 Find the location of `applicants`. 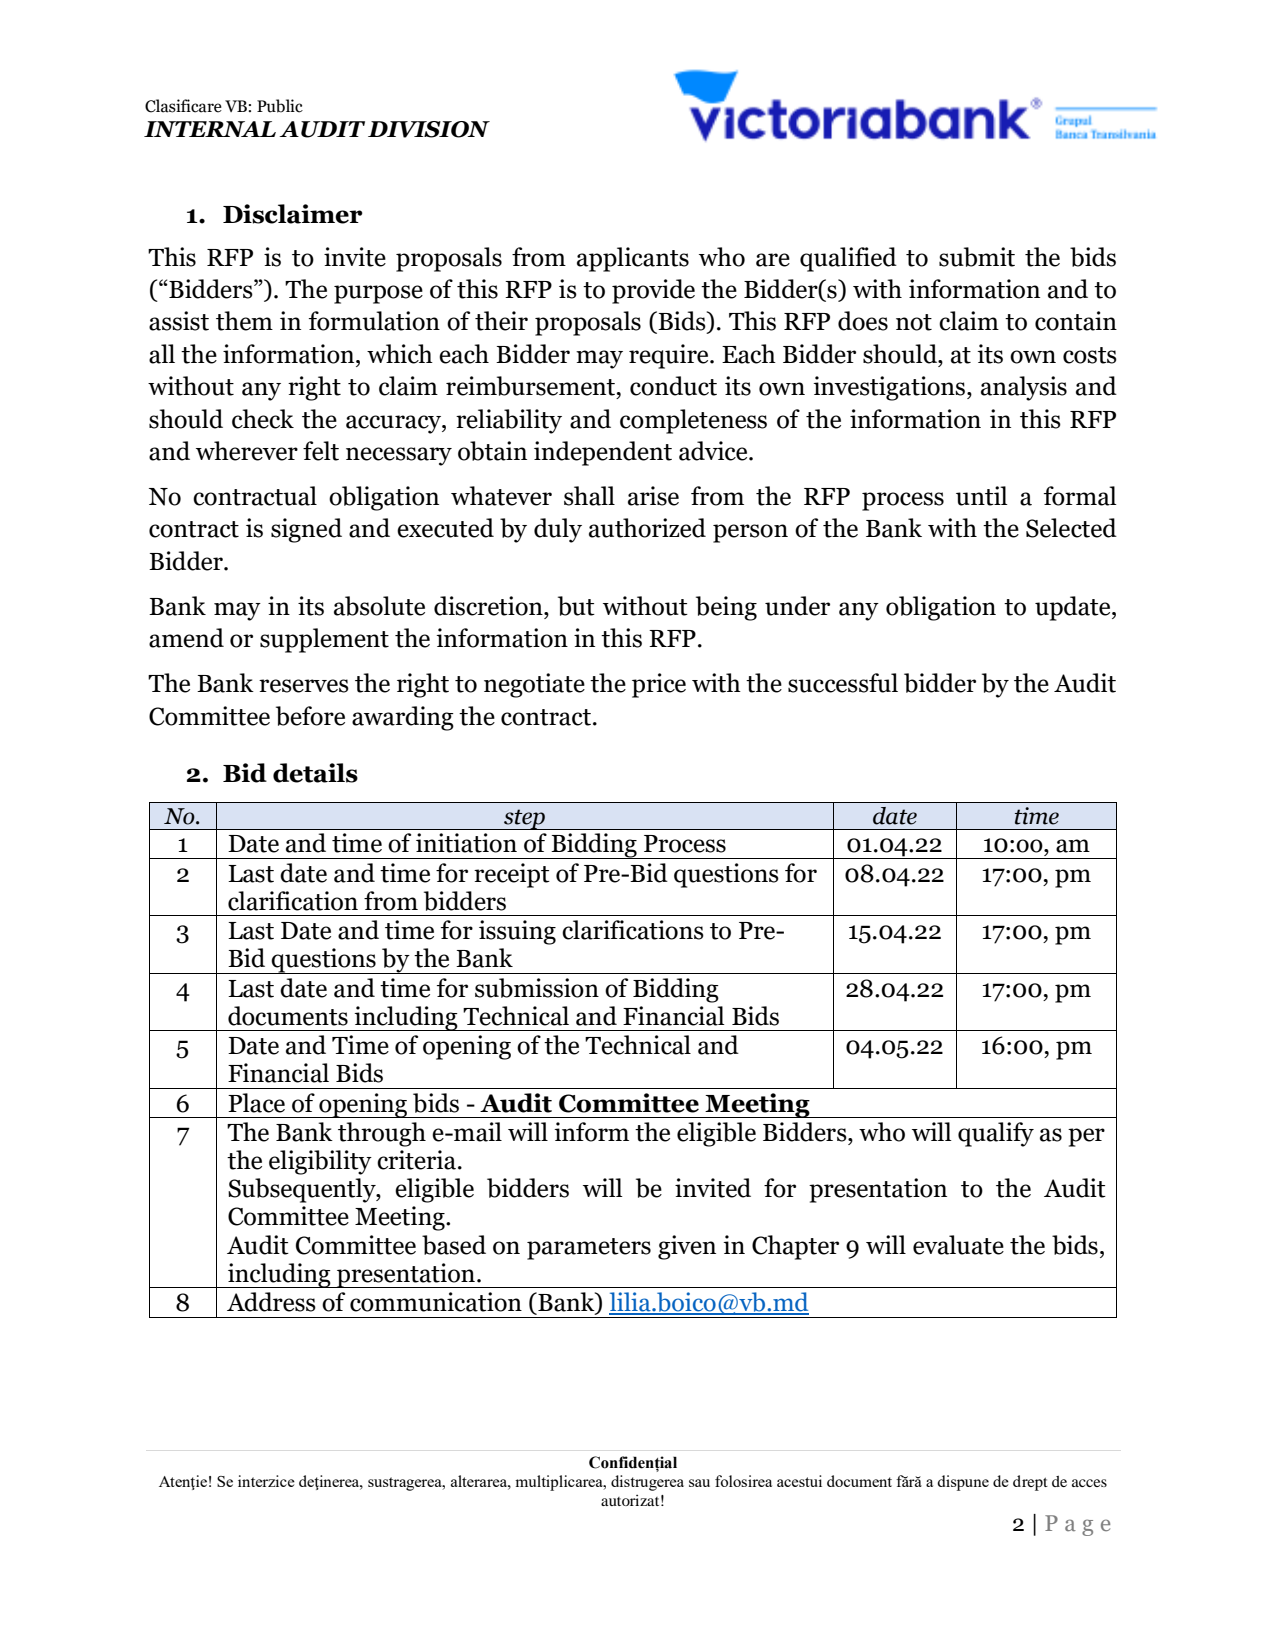

applicants is located at coordinates (633, 259).
